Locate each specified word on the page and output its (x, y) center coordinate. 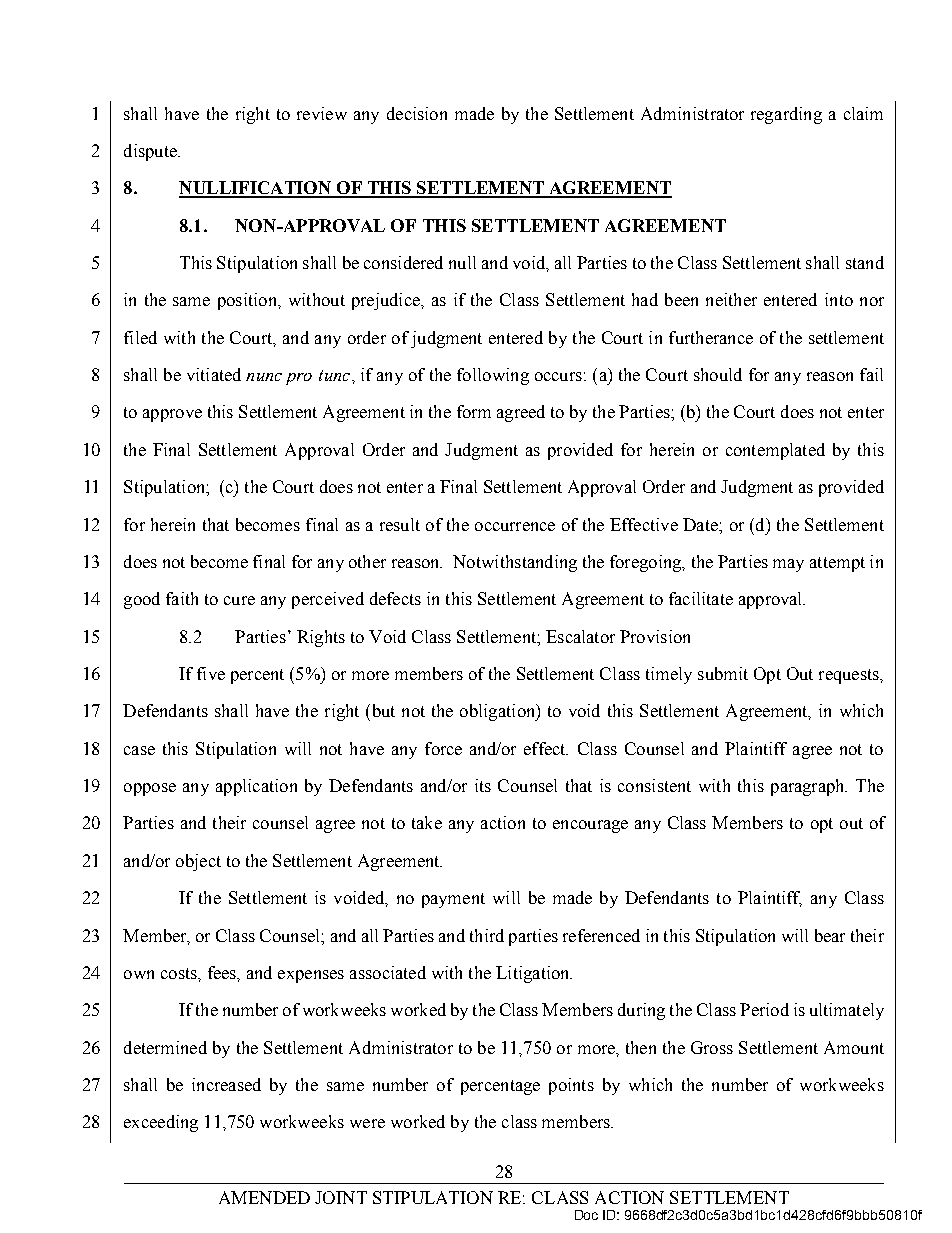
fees (223, 972)
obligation (499, 712)
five (211, 673)
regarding (786, 115)
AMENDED (264, 1197)
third (487, 935)
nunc (264, 377)
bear (830, 935)
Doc (586, 1215)
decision (417, 113)
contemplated (775, 451)
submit (723, 673)
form (474, 411)
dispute (151, 152)
